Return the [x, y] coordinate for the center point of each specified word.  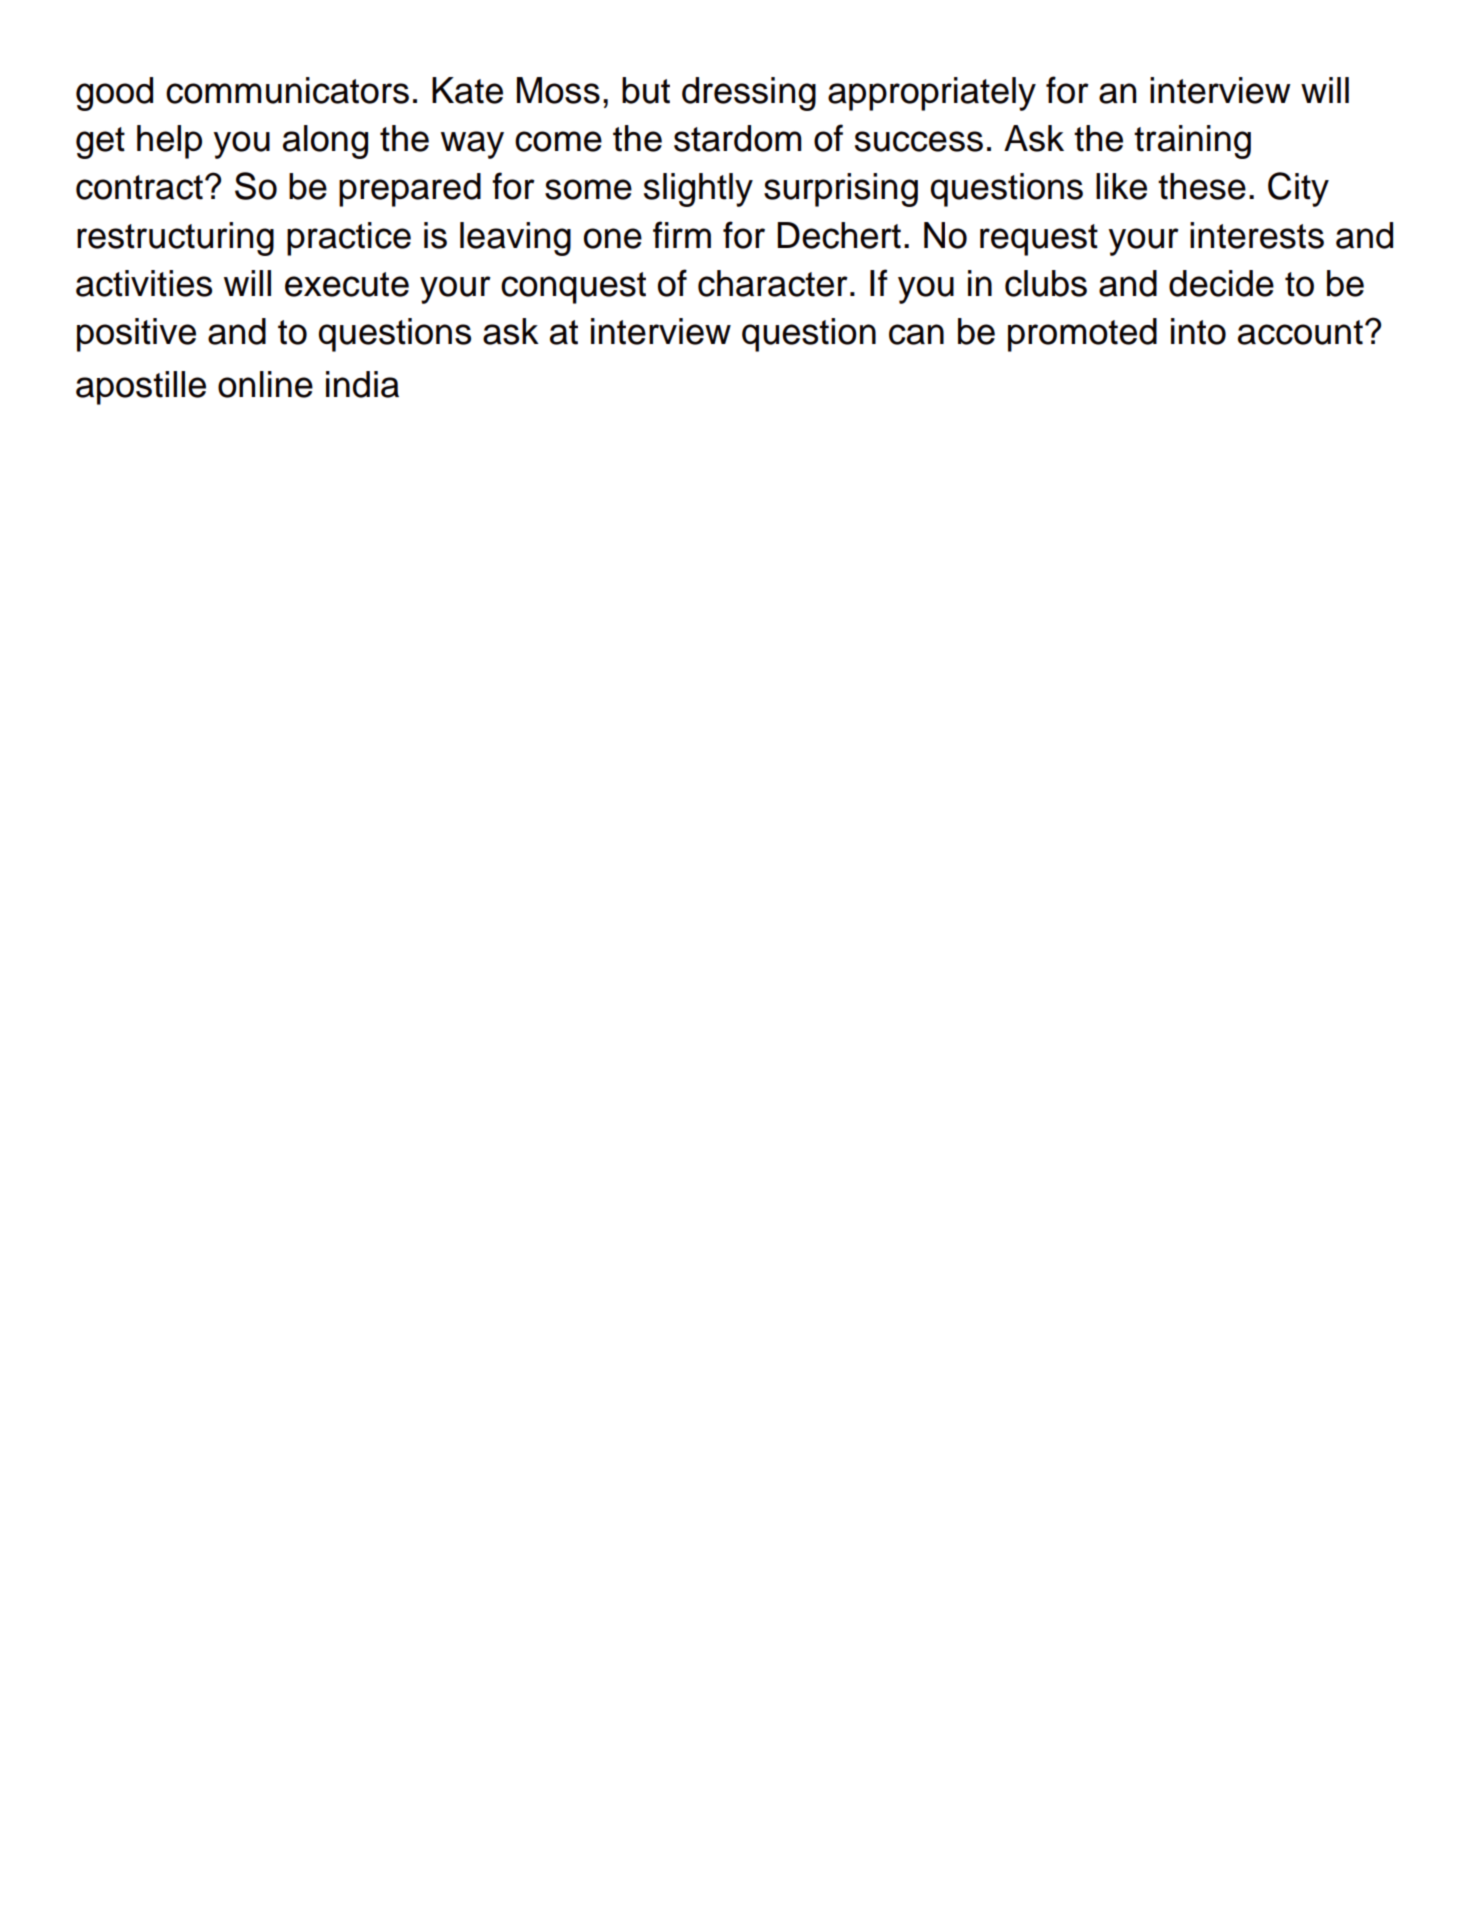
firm [682, 234]
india [362, 384]
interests [1257, 235]
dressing [749, 94]
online [265, 384]
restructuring [175, 239]
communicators [287, 90]
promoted [1082, 335]
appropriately [932, 94]
